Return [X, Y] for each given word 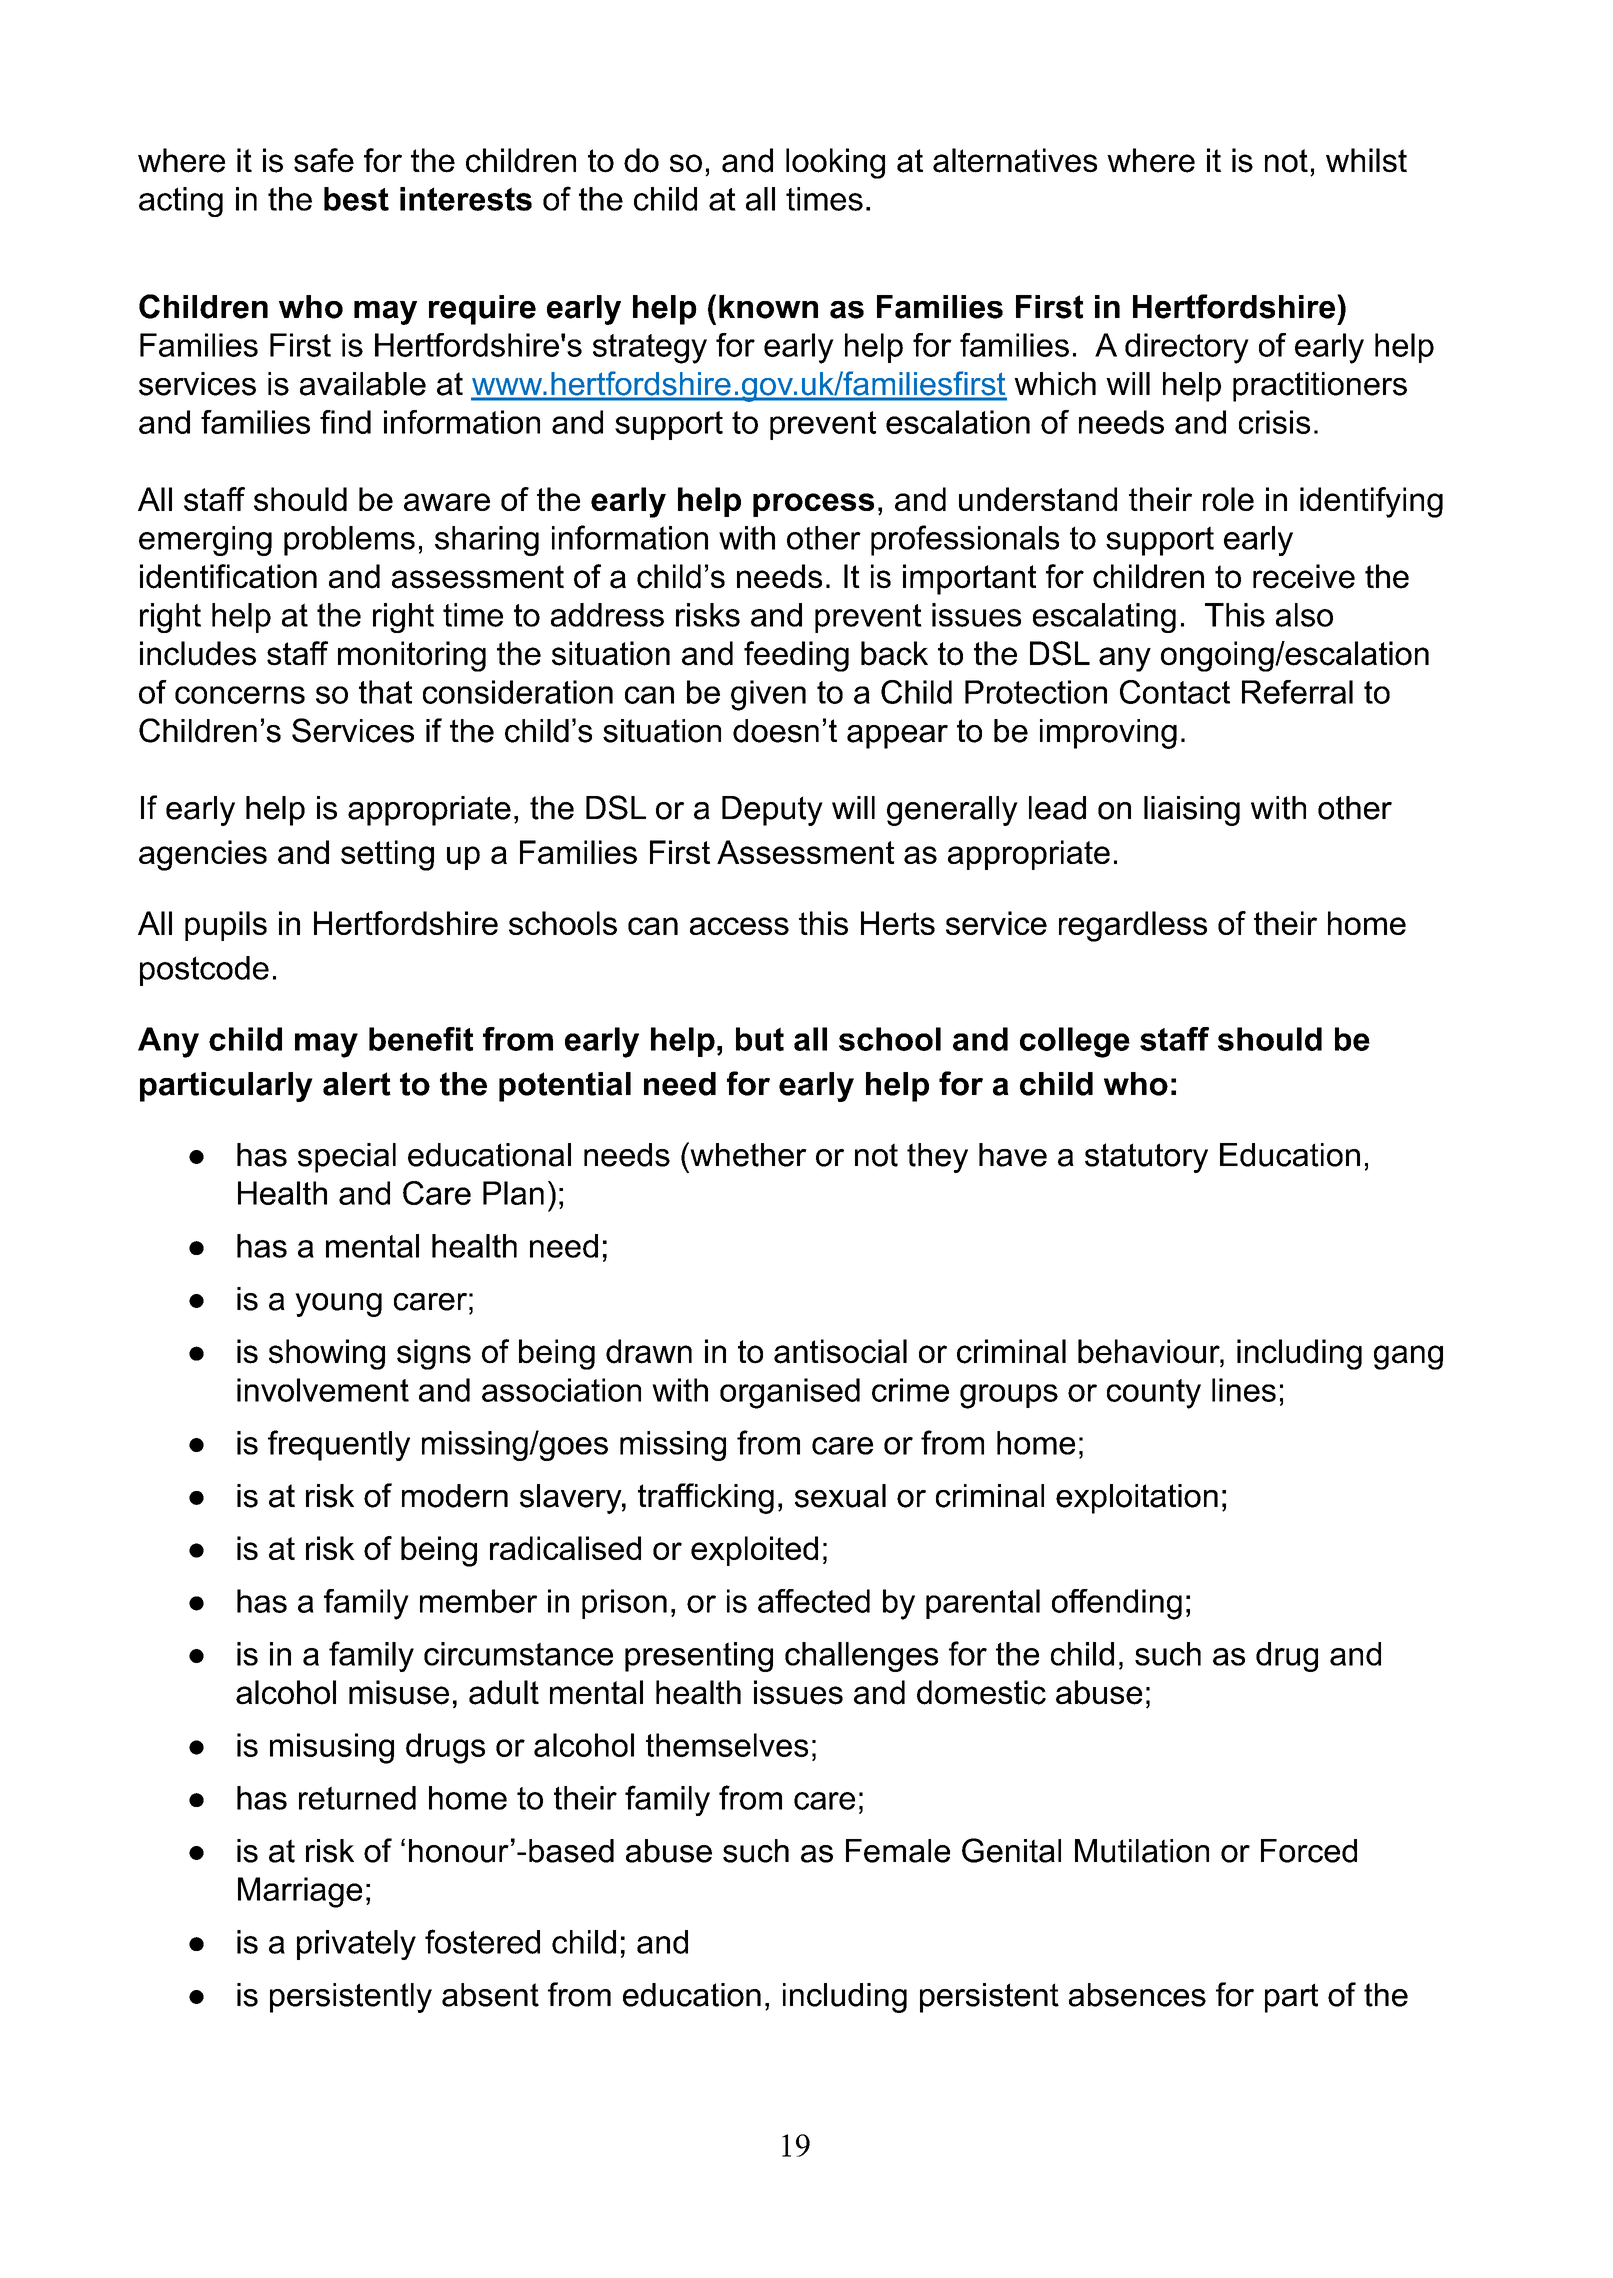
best [356, 199]
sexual [840, 1496]
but [760, 1039]
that [385, 692]
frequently [339, 1445]
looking [835, 163]
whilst [1366, 160]
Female [898, 1851]
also [1304, 615]
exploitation [1137, 1499]
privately [356, 1945]
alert [357, 1084]
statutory [1146, 1158]
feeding [796, 656]
